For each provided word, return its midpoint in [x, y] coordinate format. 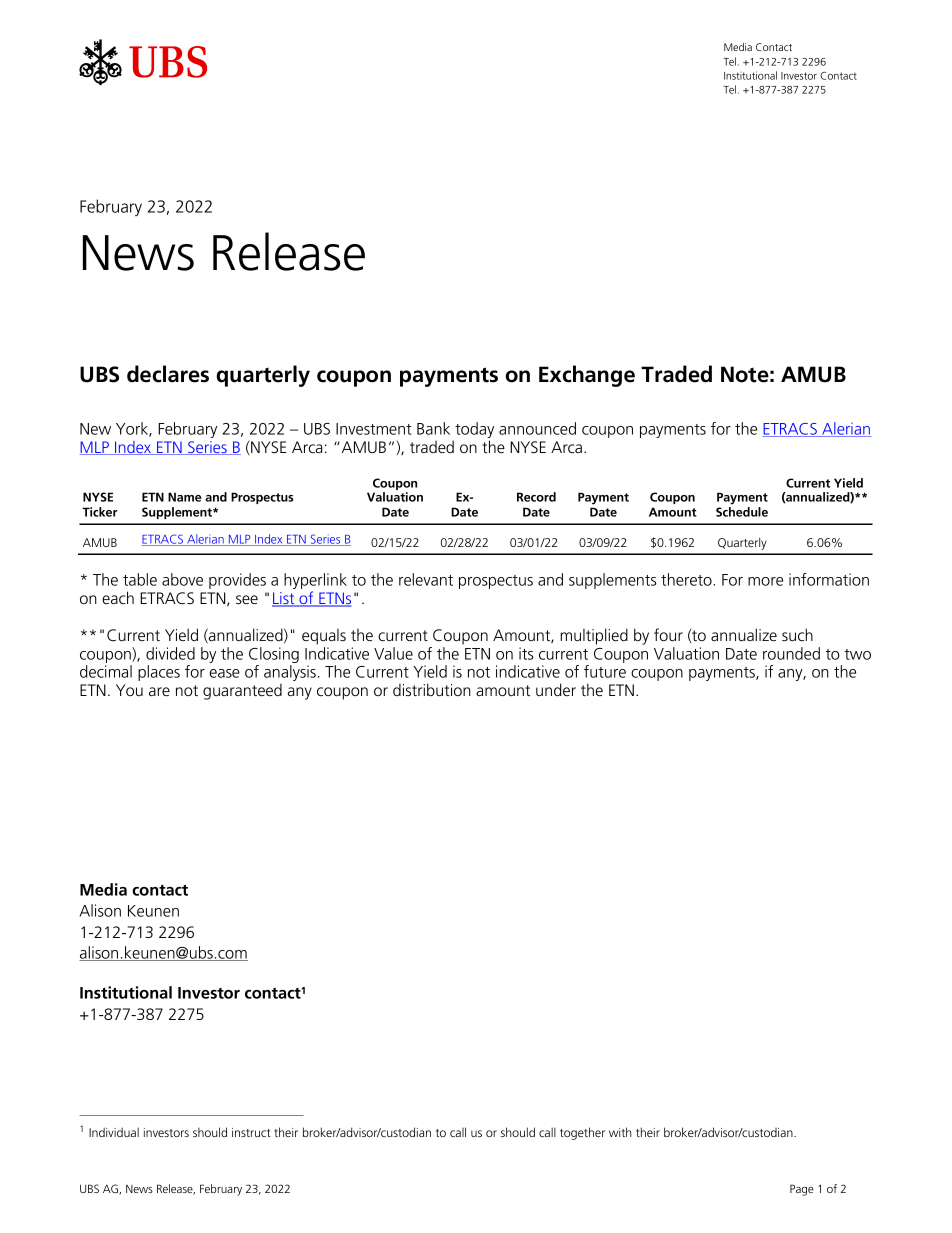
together [582, 1133]
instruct [251, 1132]
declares [168, 374]
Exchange [587, 376]
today [473, 431]
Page [802, 1190]
